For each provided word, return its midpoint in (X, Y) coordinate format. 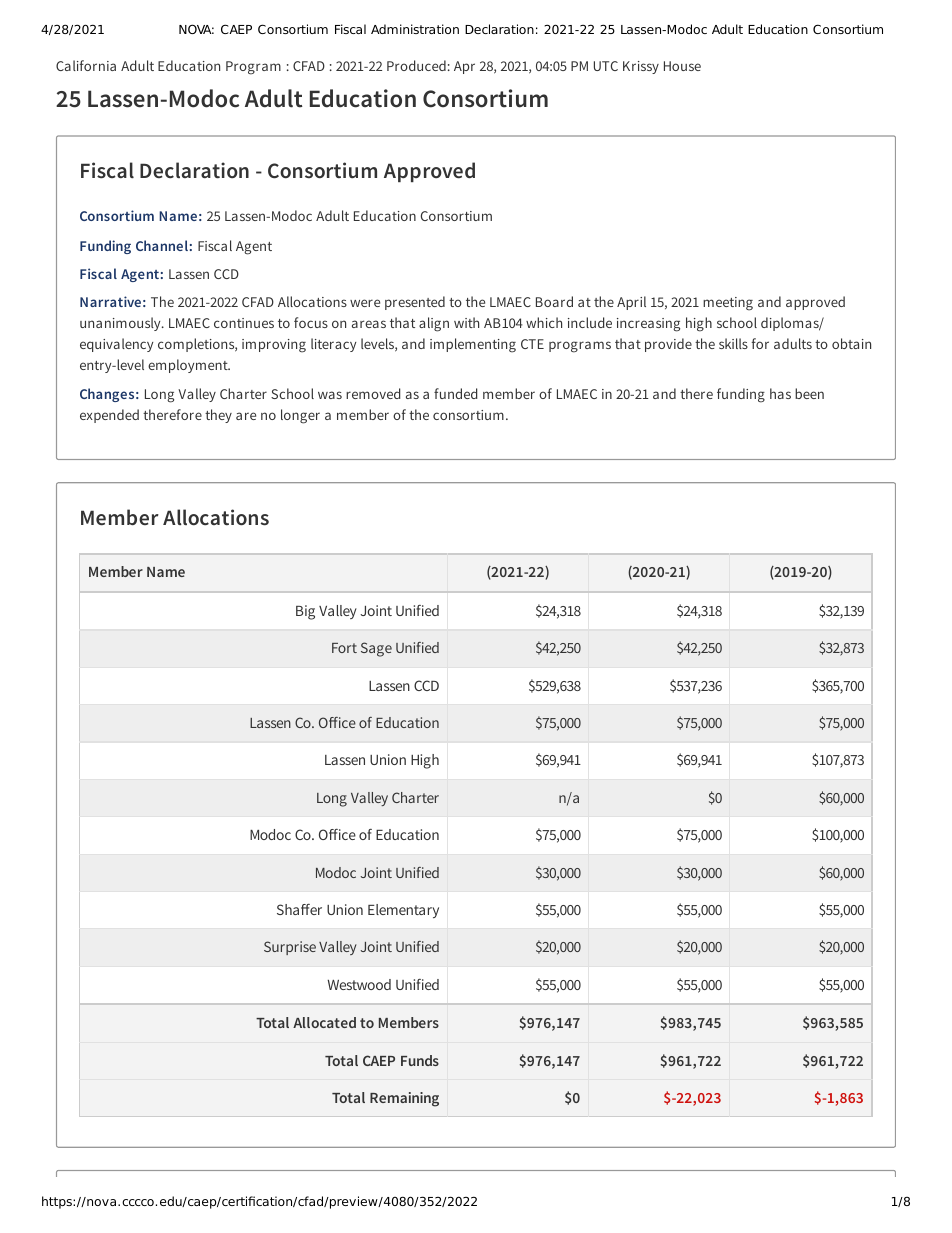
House (682, 66)
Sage (376, 649)
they (218, 416)
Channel (162, 245)
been (809, 393)
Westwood (359, 984)
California (86, 65)
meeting (728, 304)
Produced (416, 65)
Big (305, 612)
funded (455, 393)
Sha (289, 909)
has (780, 393)
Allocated (324, 1022)
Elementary (403, 911)
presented (415, 303)
